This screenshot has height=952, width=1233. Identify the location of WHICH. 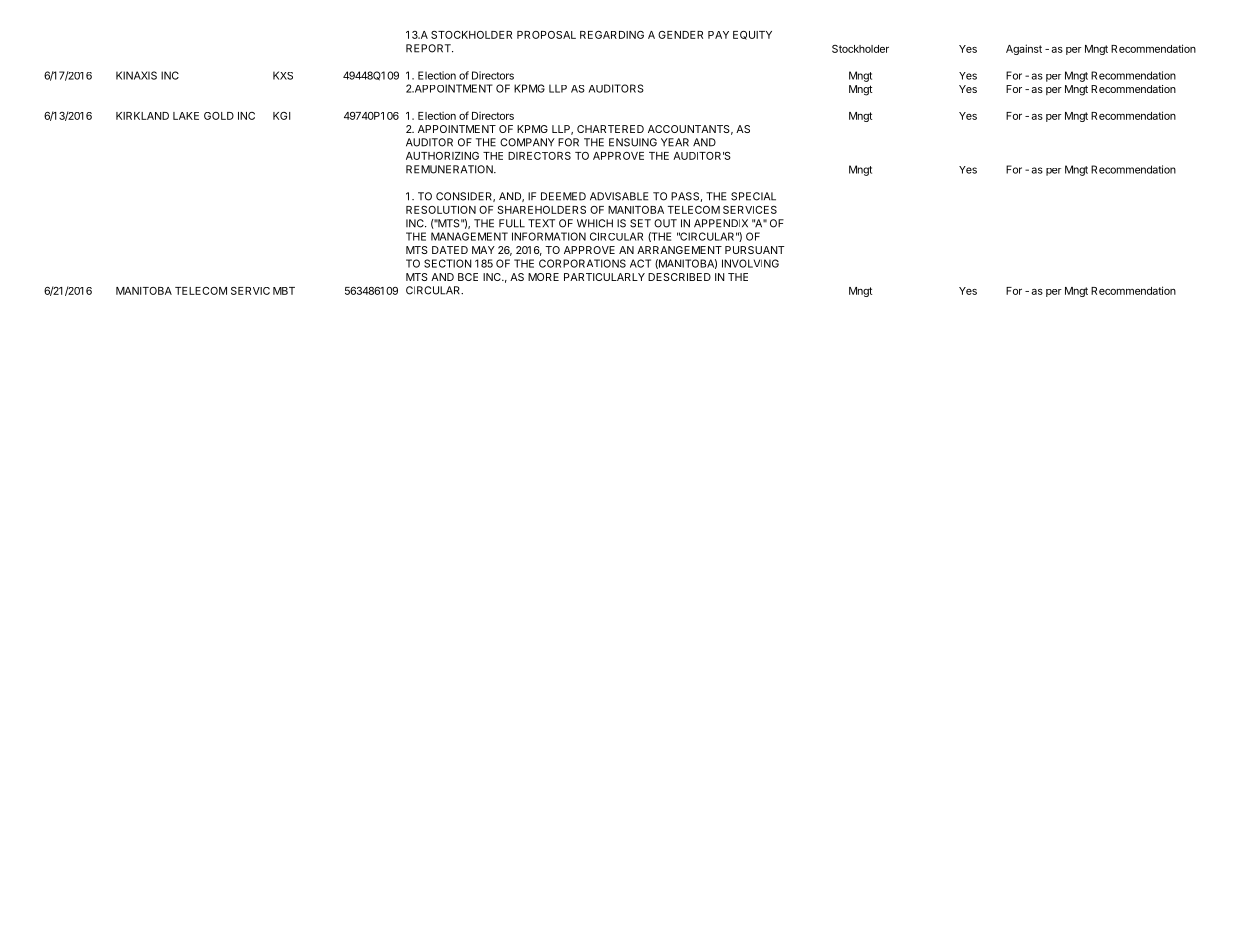
(595, 223).
